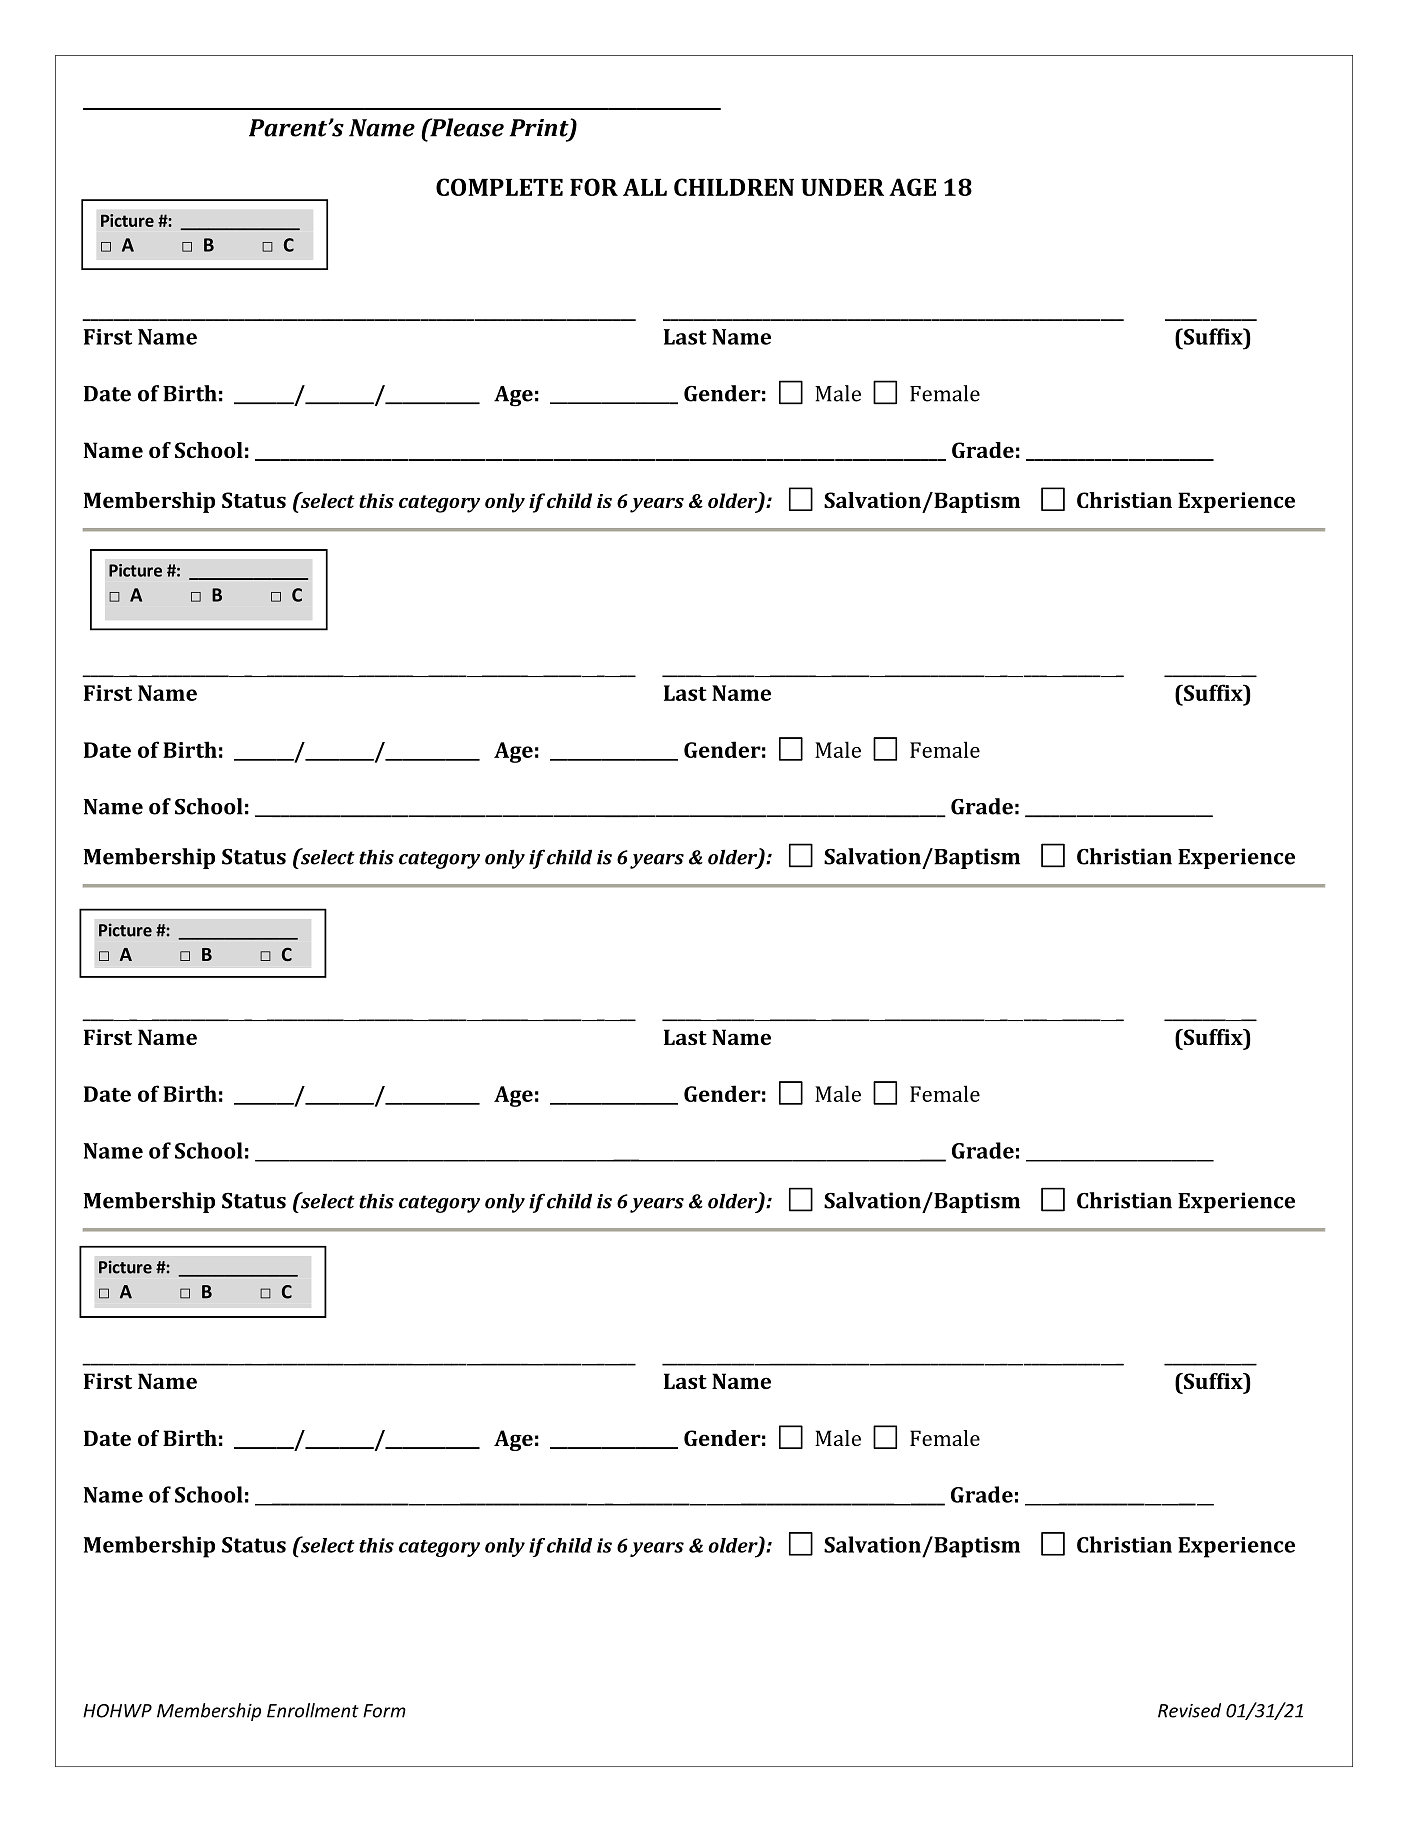 The width and height of the screenshot is (1408, 1822). Describe the element at coordinates (384, 1711) in the screenshot. I see `Form` at that location.
